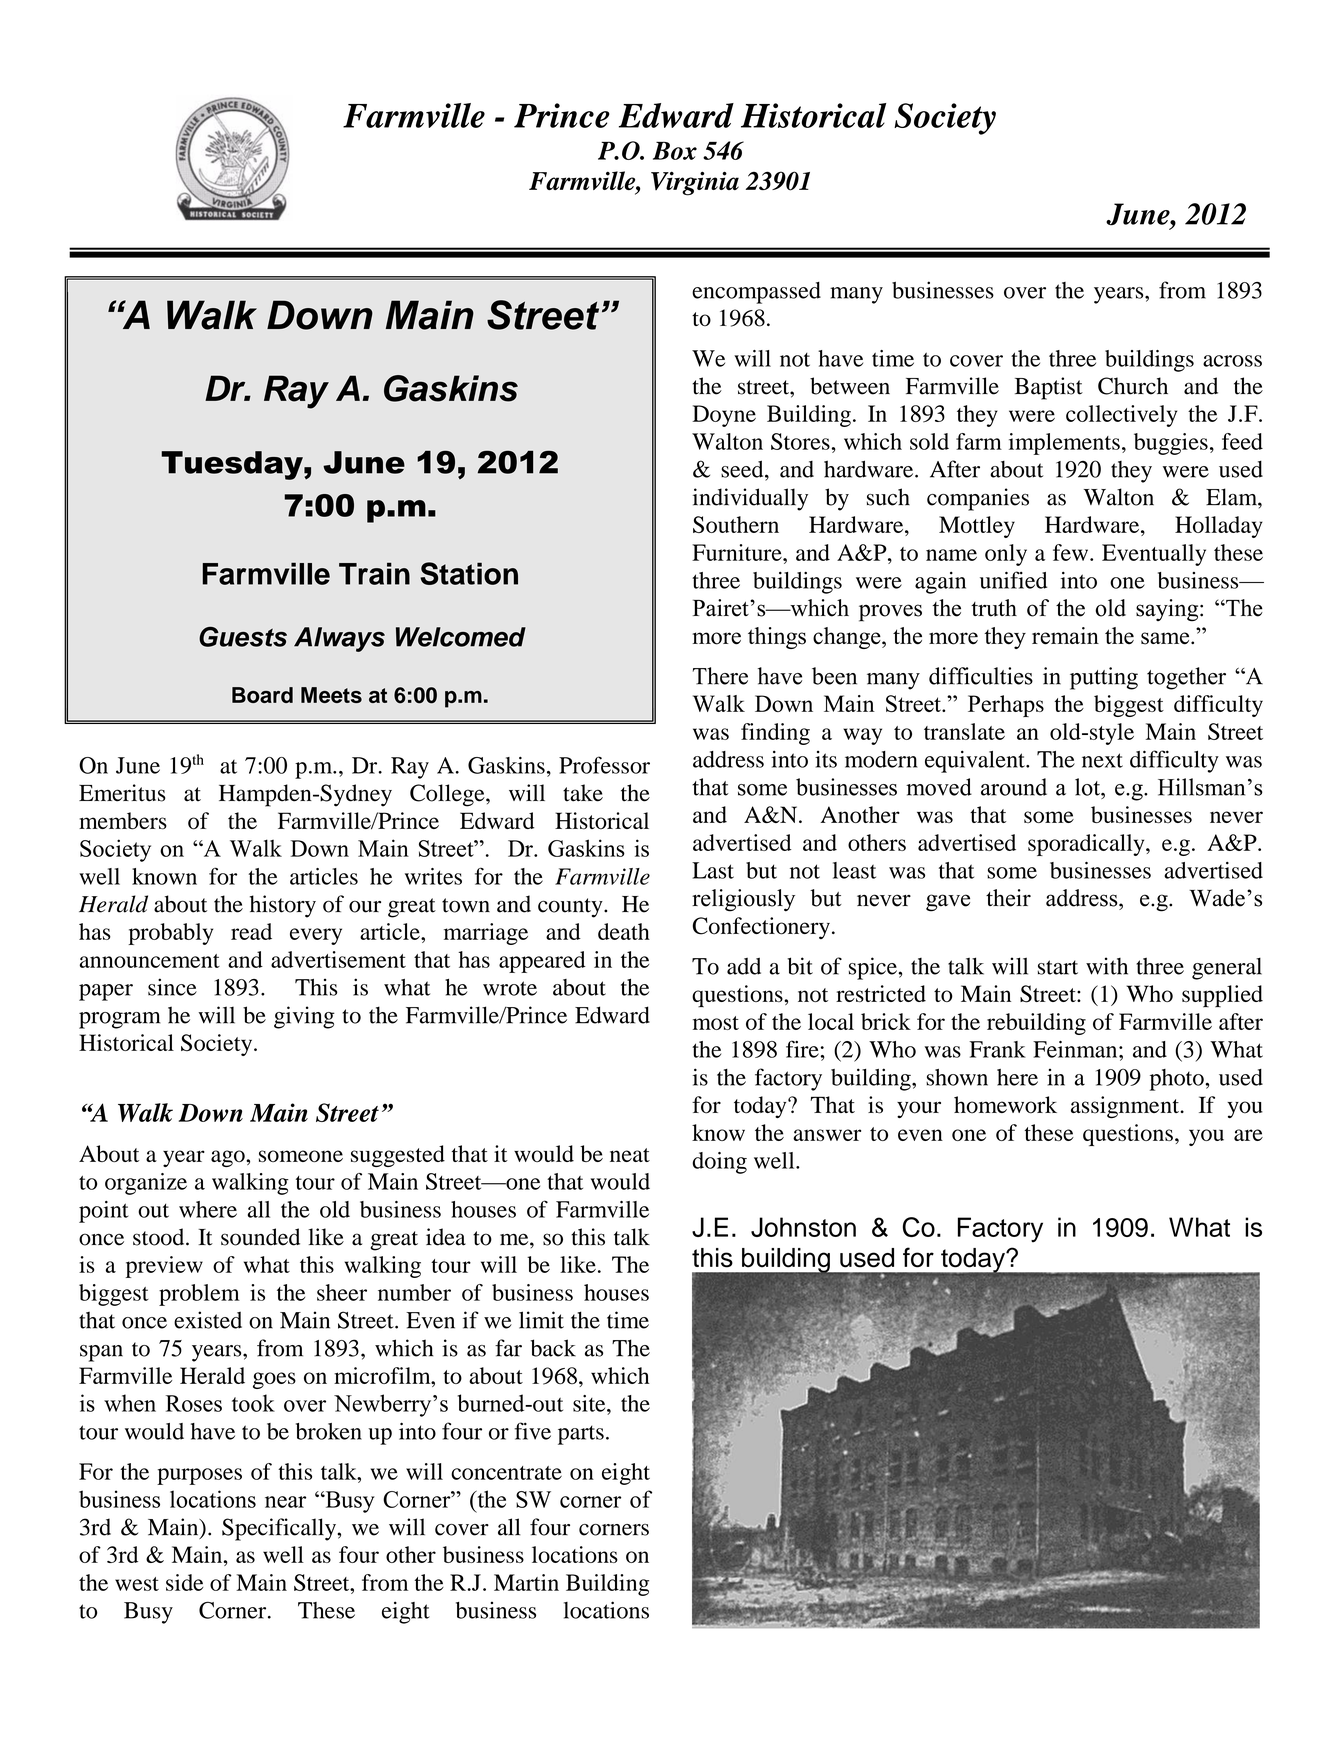 The image size is (1342, 1737). I want to click on parts, so click(581, 1435).
